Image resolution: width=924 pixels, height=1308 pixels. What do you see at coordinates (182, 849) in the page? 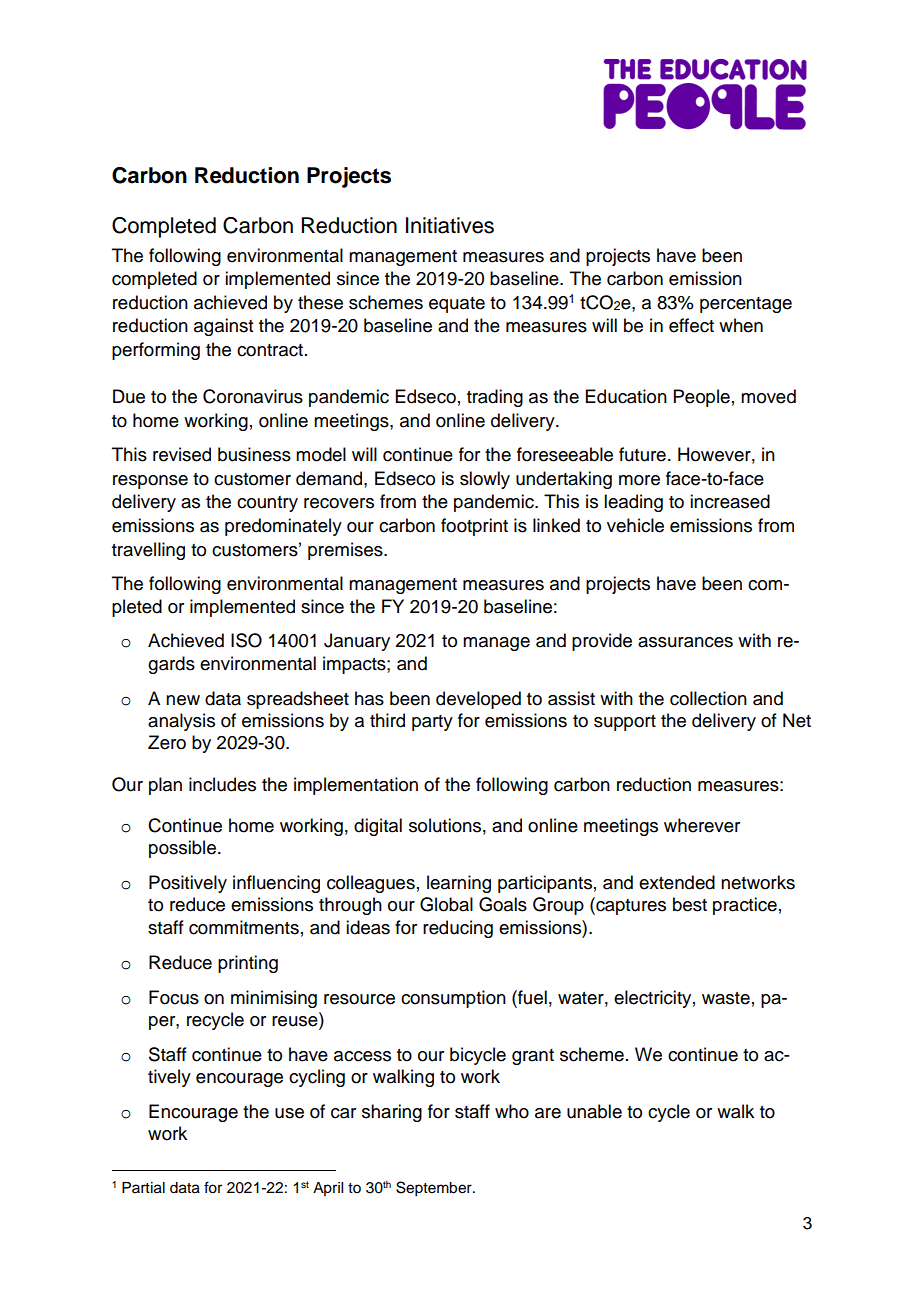
I see `possible` at bounding box center [182, 849].
